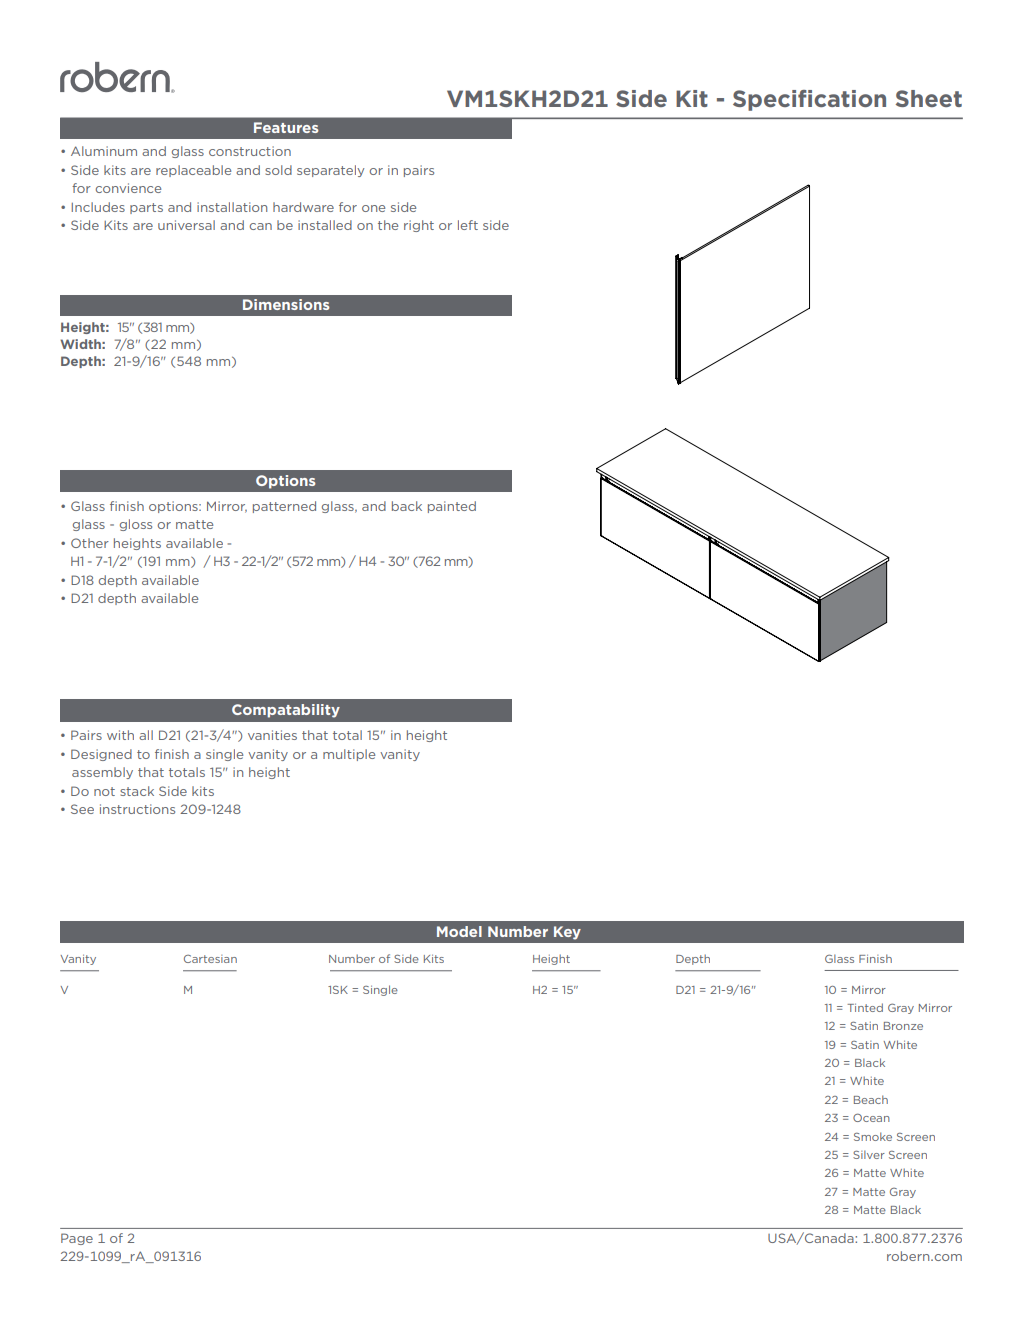 The width and height of the screenshot is (1023, 1324). Describe the element at coordinates (865, 1007) in the screenshot. I see `Tinted` at that location.
